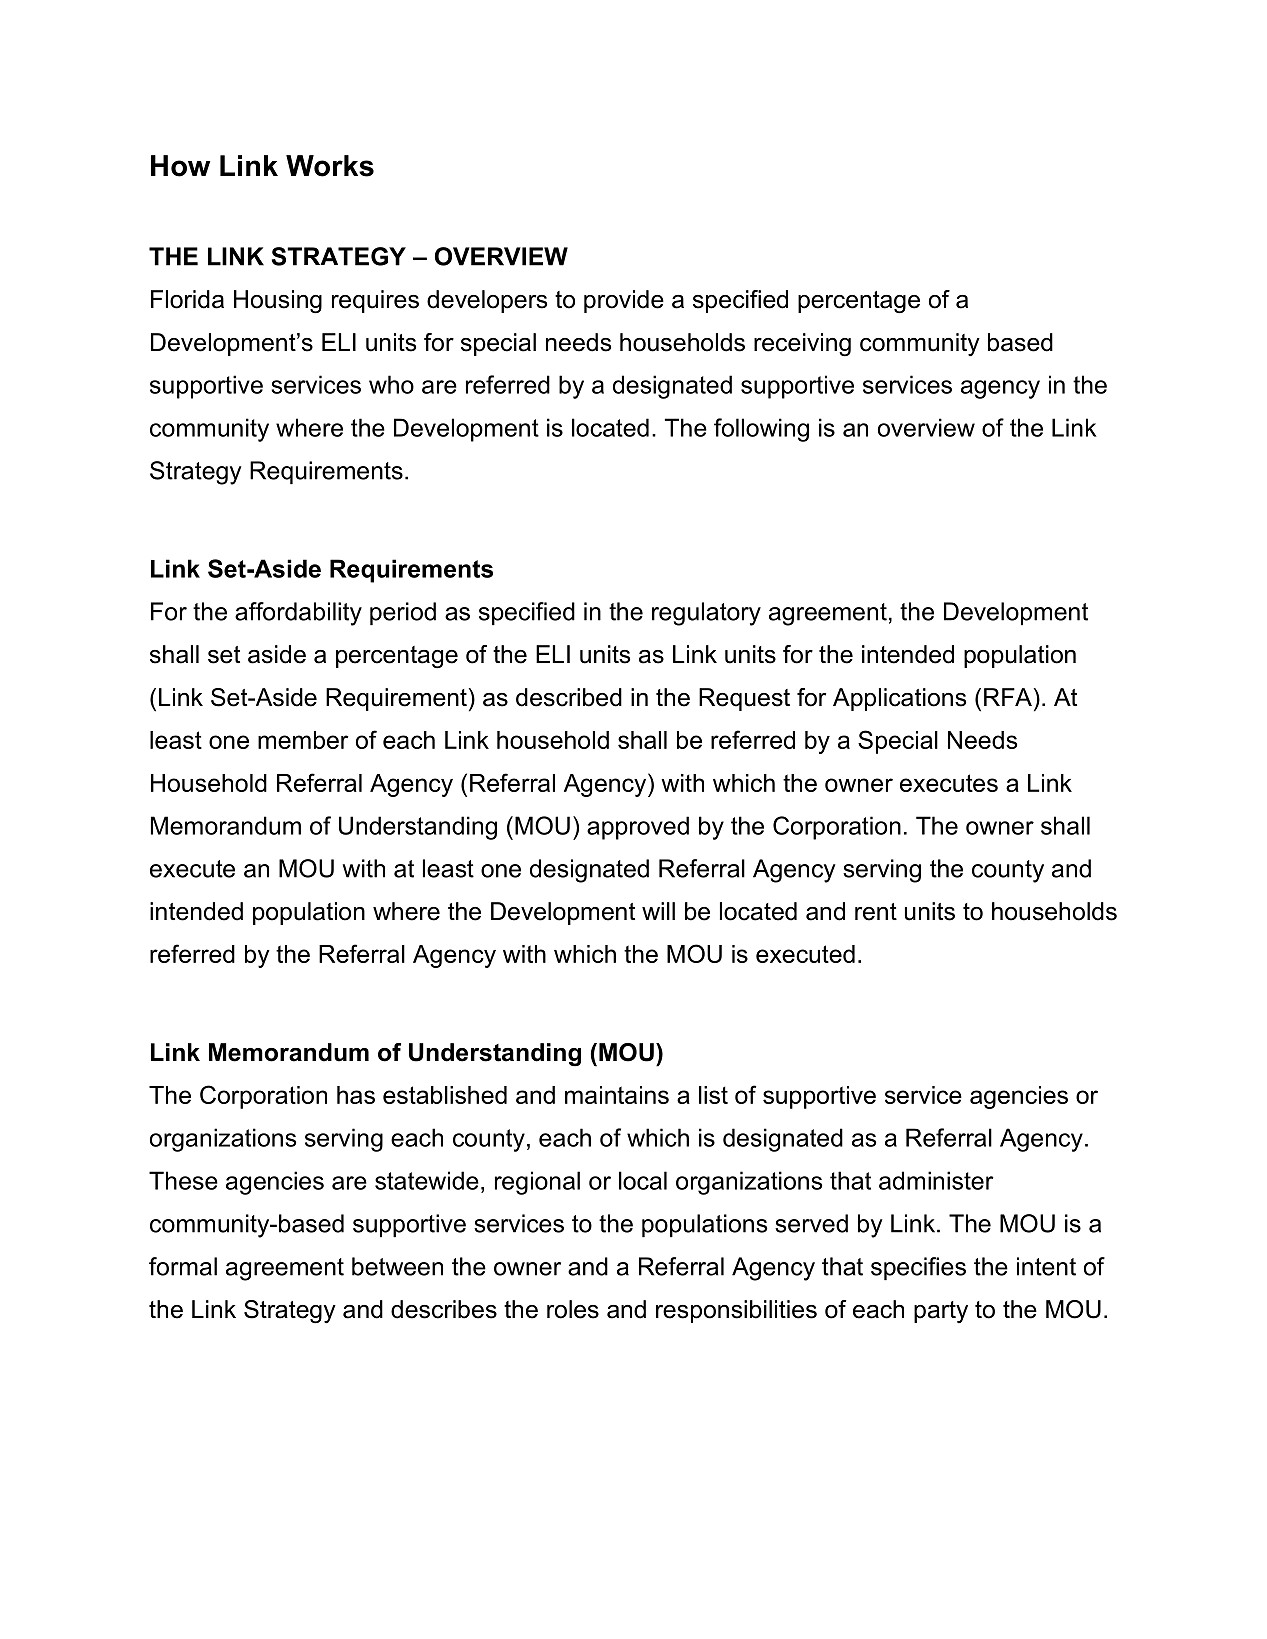 This image has height=1639, width=1267. Describe the element at coordinates (918, 1268) in the image. I see `specifies` at that location.
